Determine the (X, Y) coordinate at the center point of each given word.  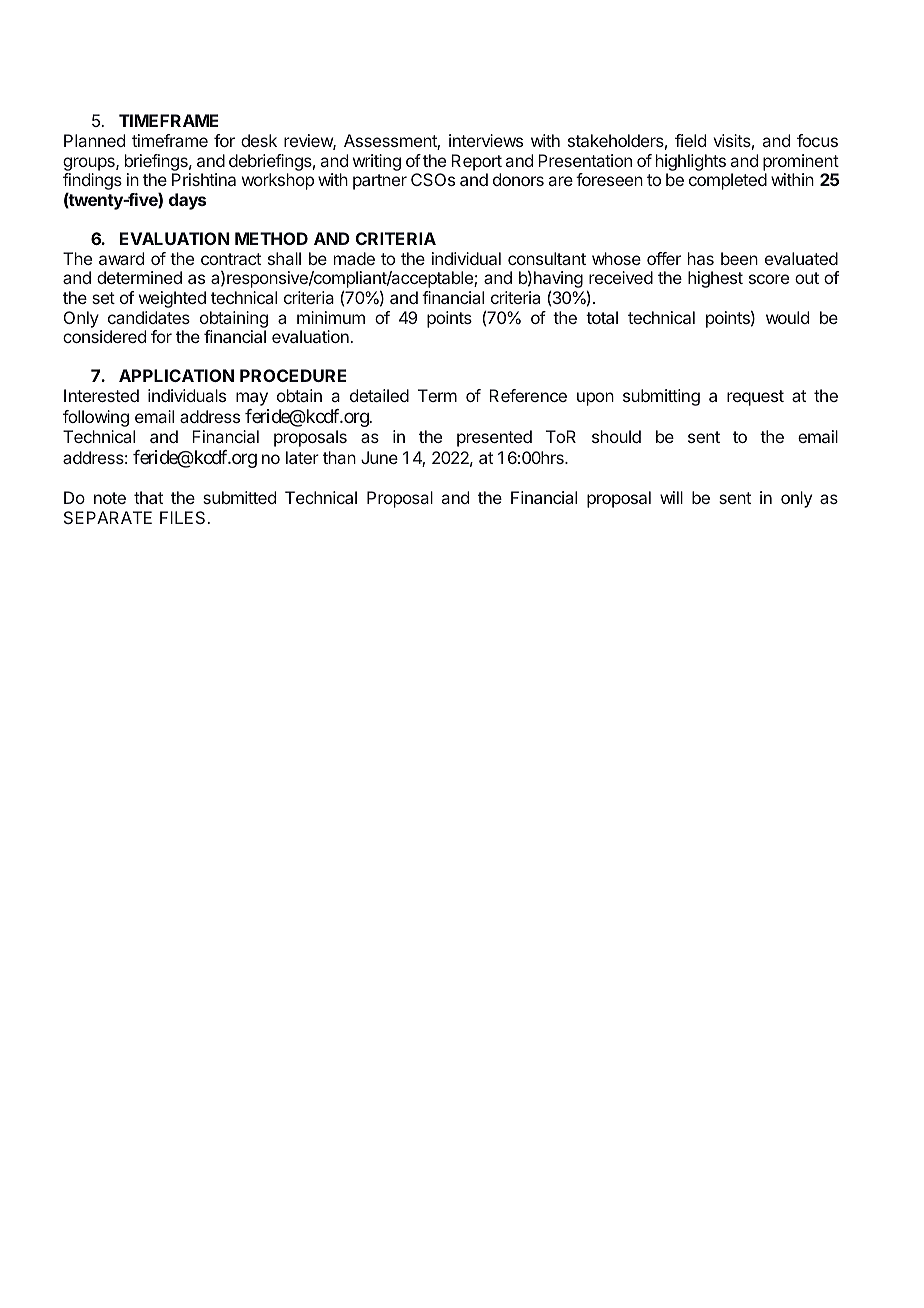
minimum (331, 317)
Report (476, 162)
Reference (528, 395)
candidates (149, 317)
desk (259, 140)
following (96, 418)
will (671, 497)
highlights (691, 162)
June (379, 457)
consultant (547, 258)
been (739, 258)
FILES (184, 517)
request (755, 398)
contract (231, 259)
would (787, 317)
